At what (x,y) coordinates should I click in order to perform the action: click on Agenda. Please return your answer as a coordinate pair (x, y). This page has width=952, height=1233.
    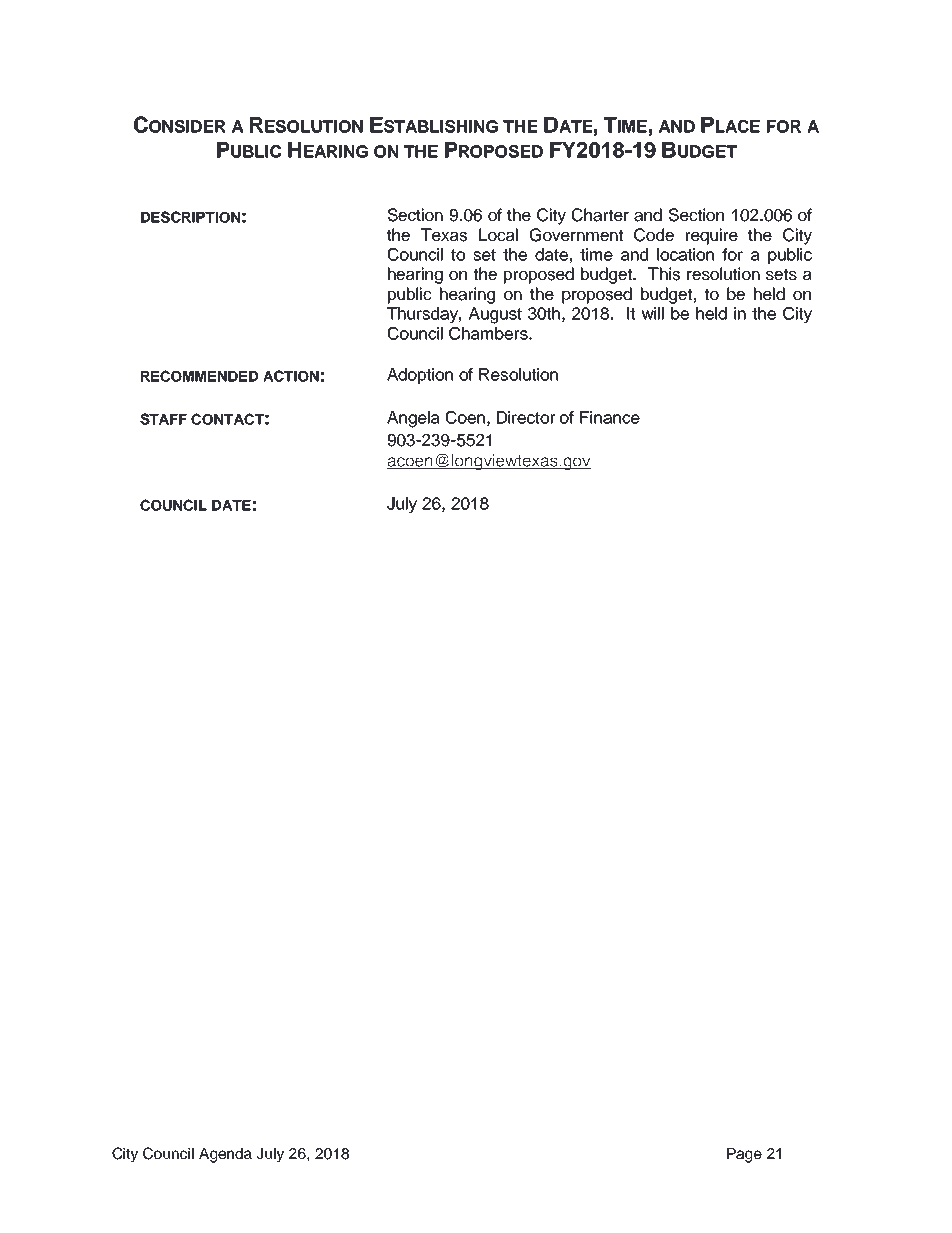
    Looking at the image, I should click on (225, 1155).
